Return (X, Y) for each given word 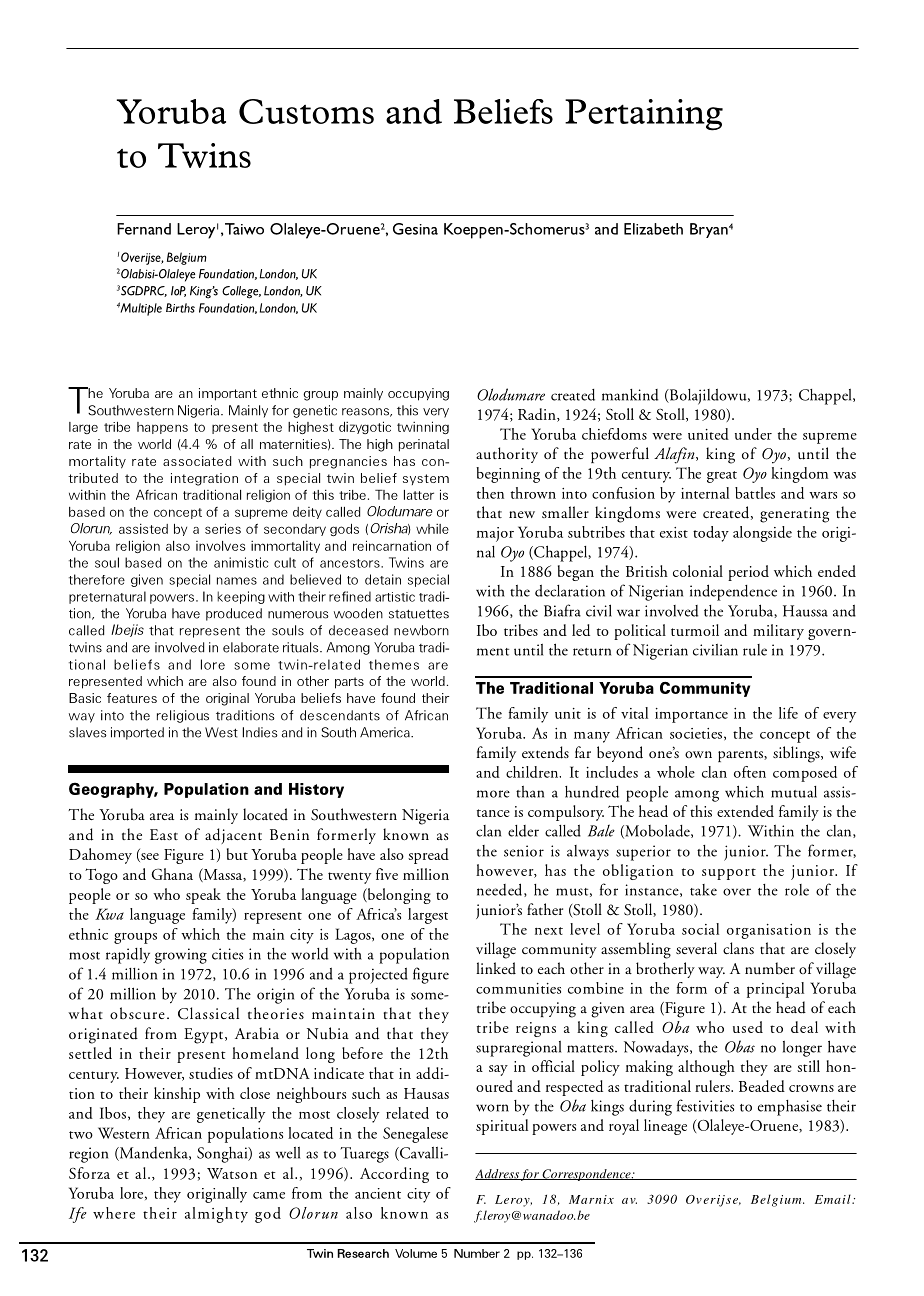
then (490, 493)
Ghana (172, 874)
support (729, 874)
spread (428, 856)
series (223, 528)
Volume (416, 1253)
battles (755, 493)
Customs (306, 111)
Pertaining (644, 115)
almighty (216, 1215)
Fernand (144, 229)
